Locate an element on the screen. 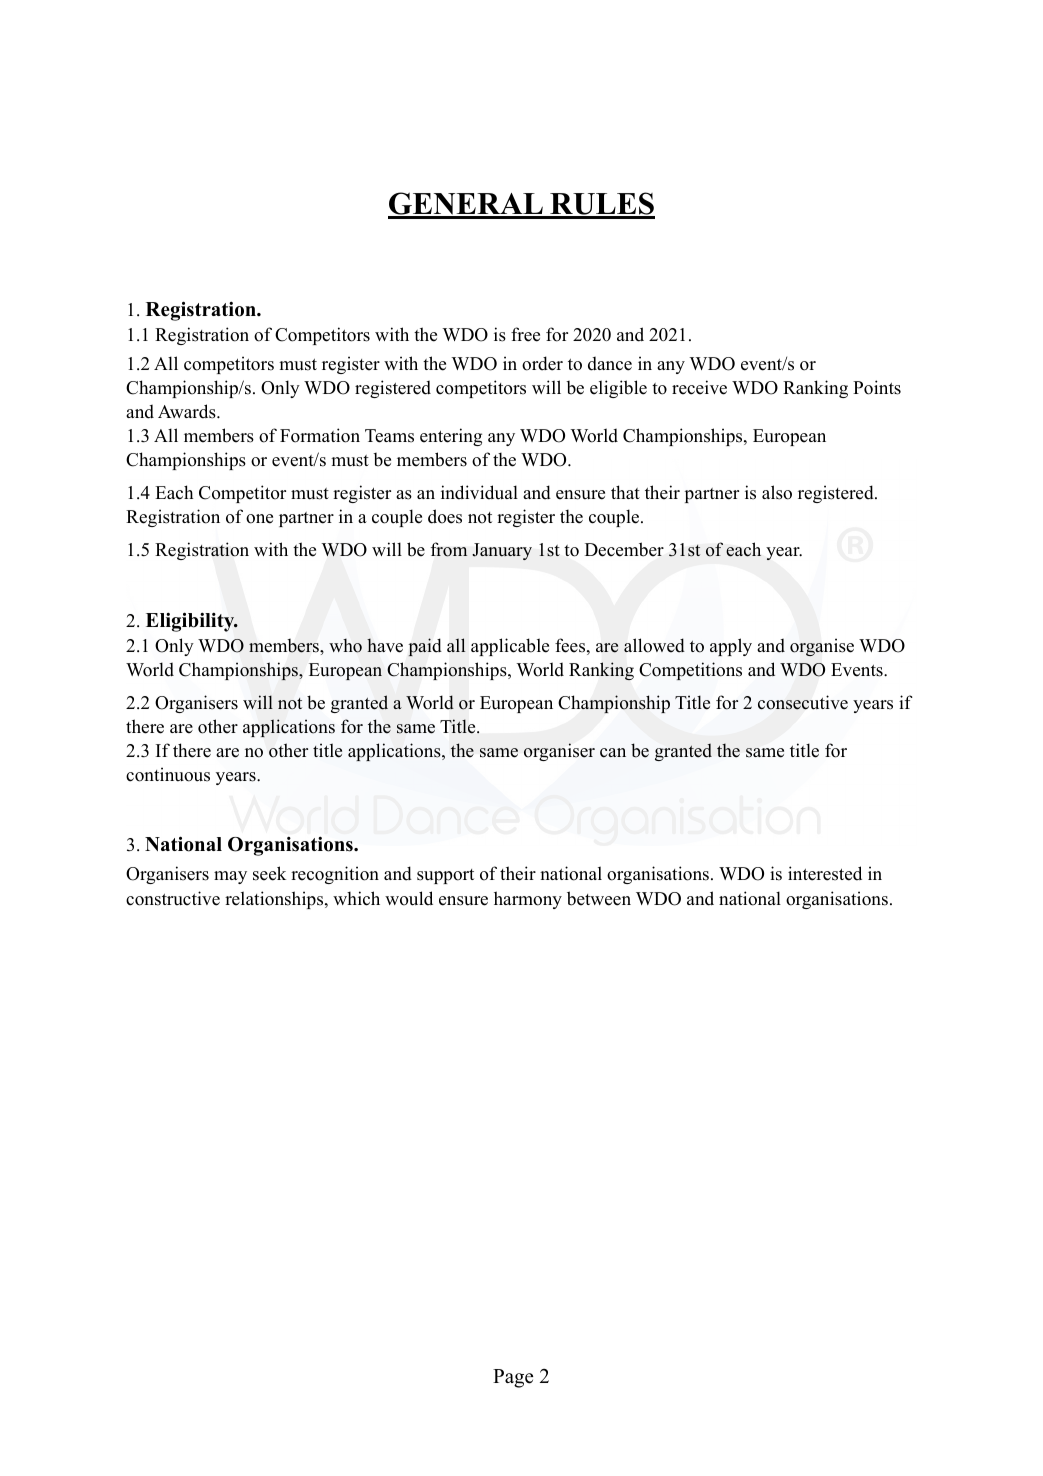  who is located at coordinates (345, 645).
